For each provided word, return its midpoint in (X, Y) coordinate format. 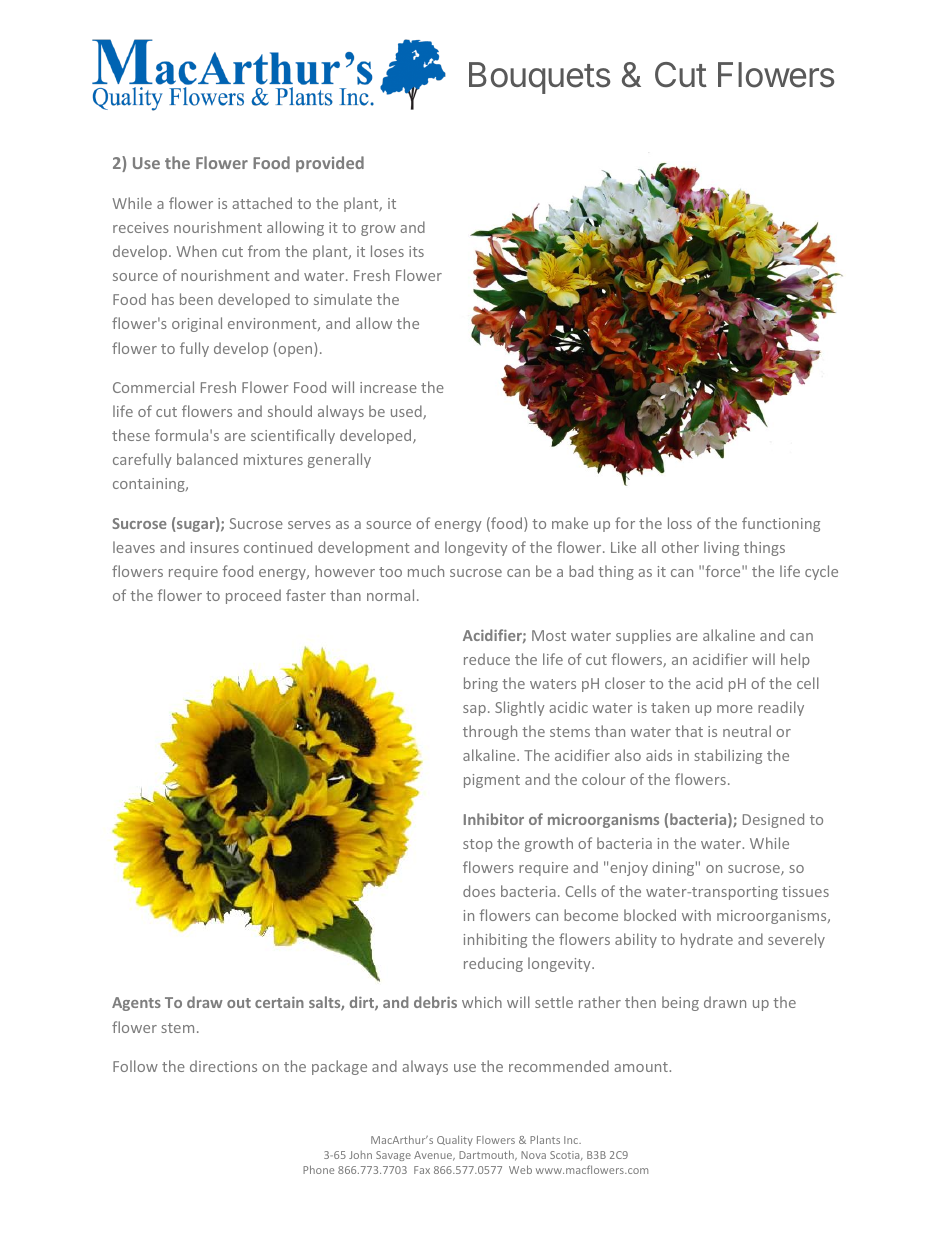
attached (262, 203)
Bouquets (539, 78)
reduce (487, 659)
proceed (253, 596)
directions (223, 1066)
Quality (455, 1140)
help (795, 660)
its (416, 251)
